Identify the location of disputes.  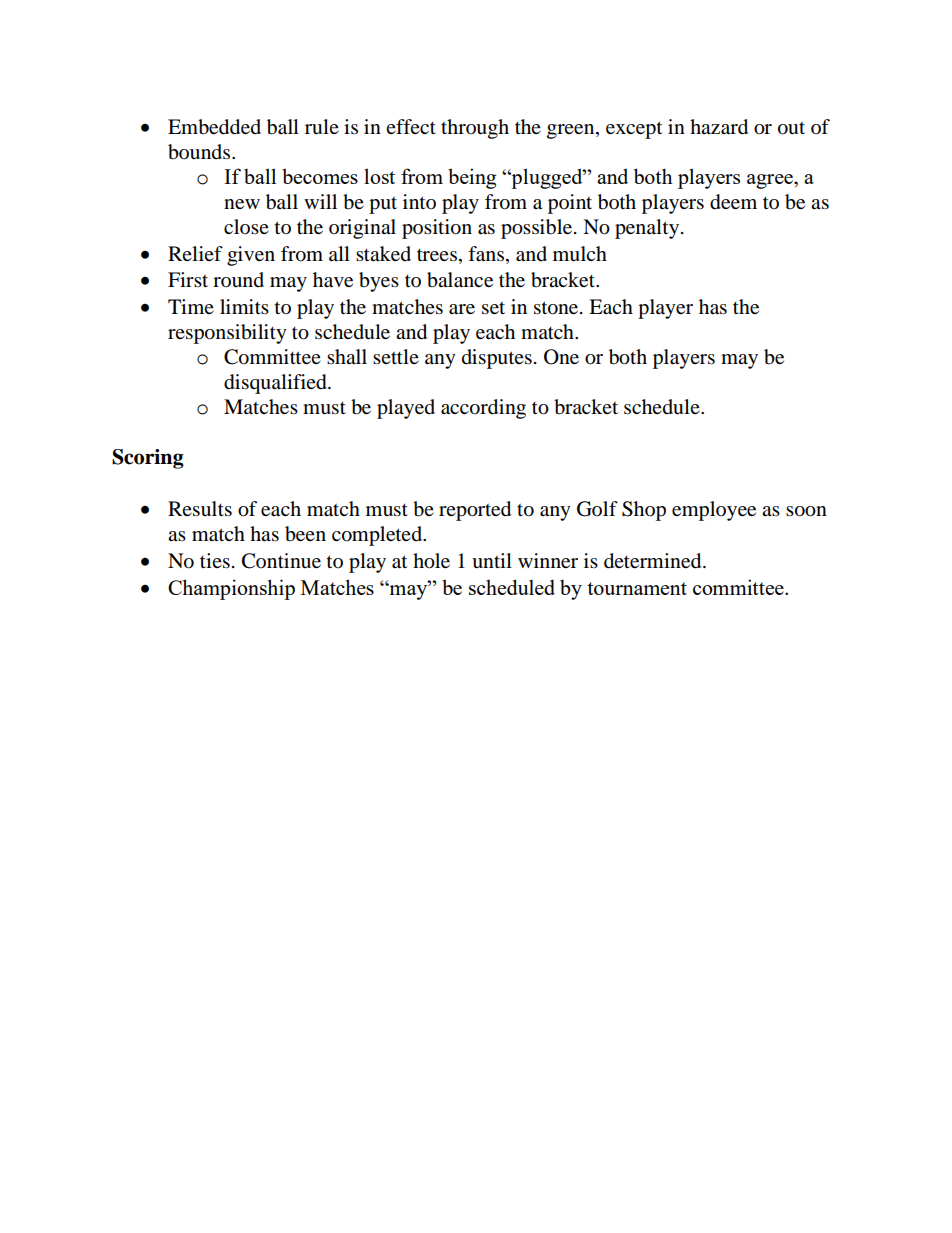
(497, 359).
